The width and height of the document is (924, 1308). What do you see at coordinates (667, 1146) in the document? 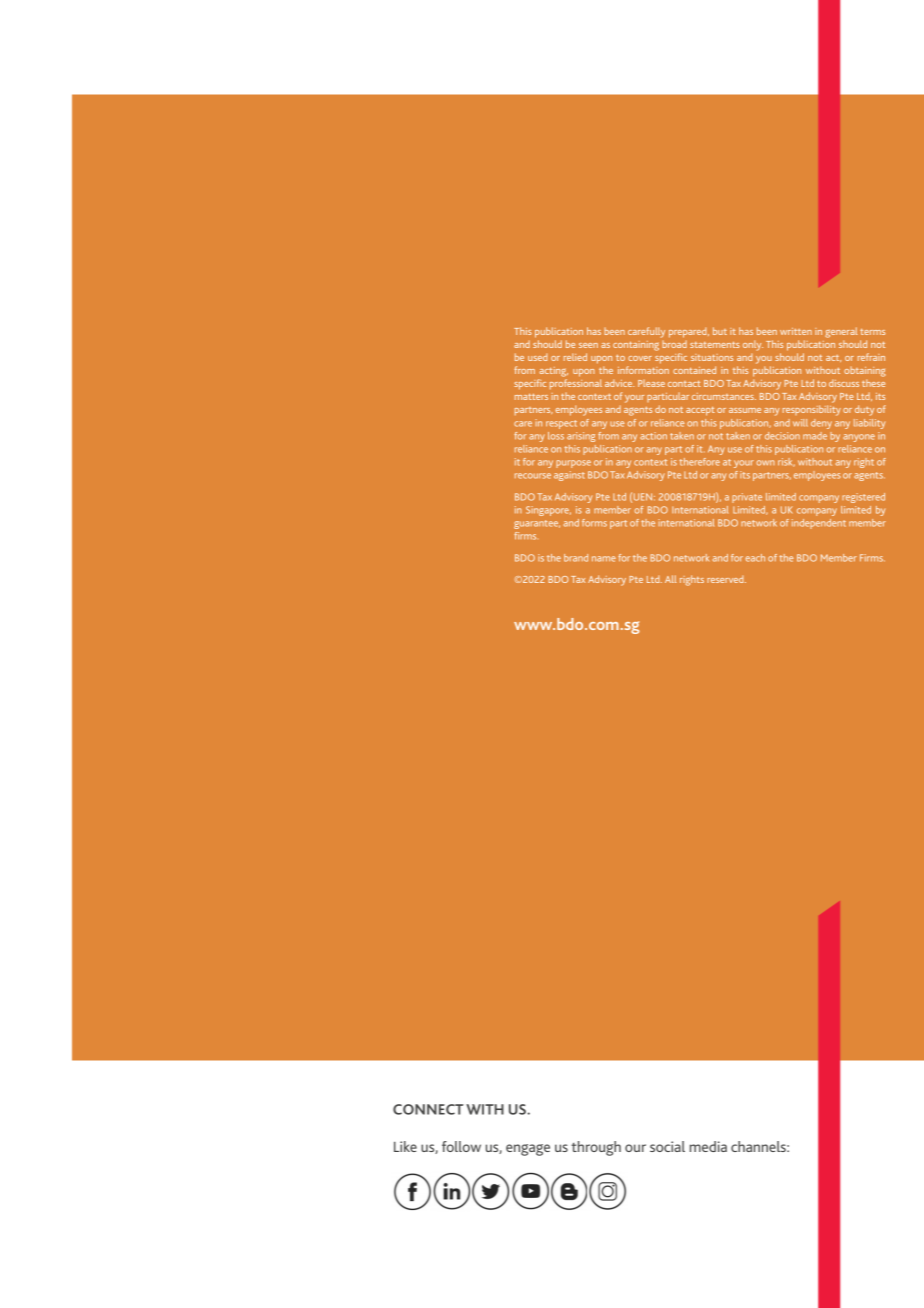
I see `social` at bounding box center [667, 1146].
